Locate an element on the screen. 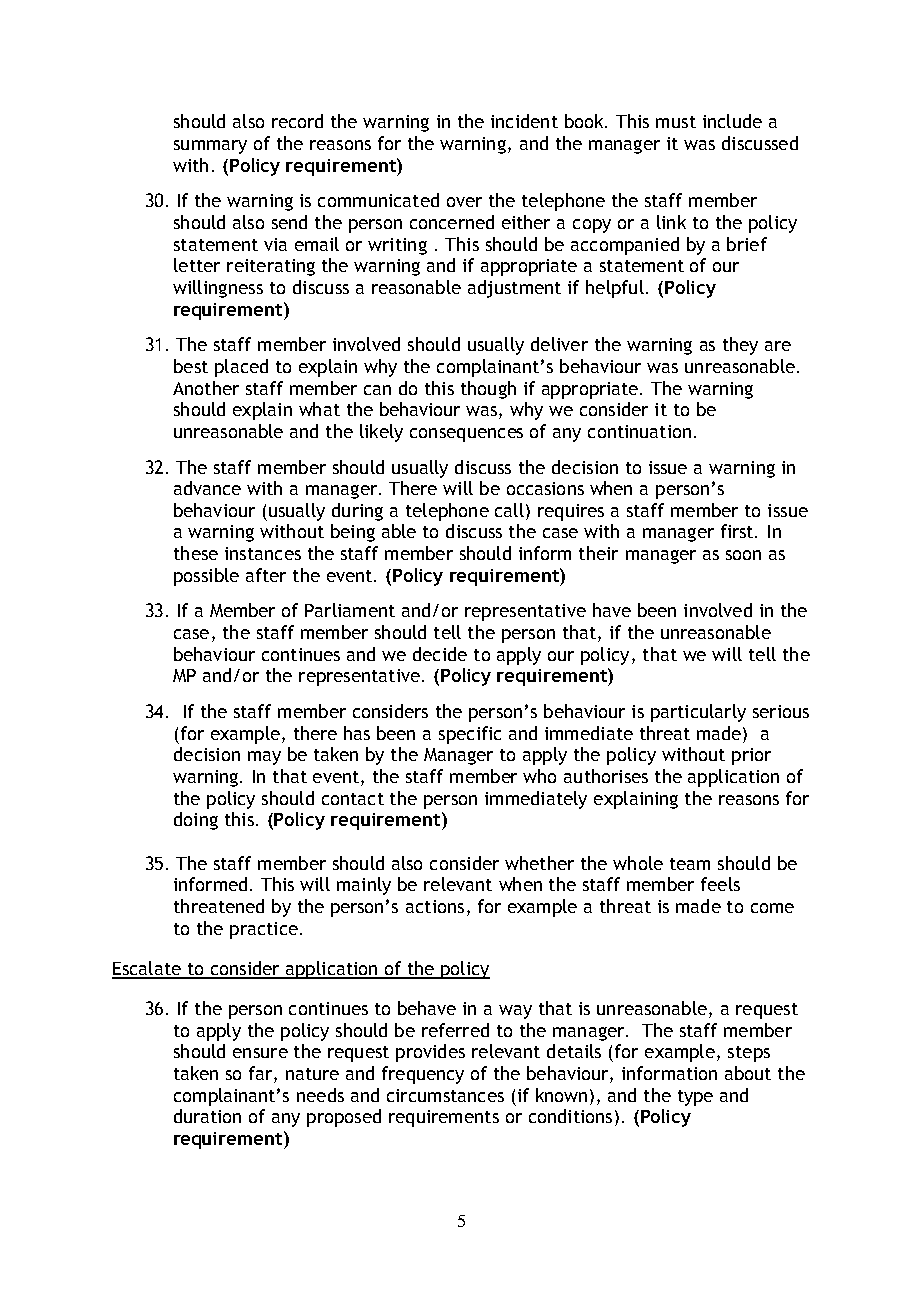 Image resolution: width=924 pixels, height=1308 pixels. decide is located at coordinates (440, 654).
